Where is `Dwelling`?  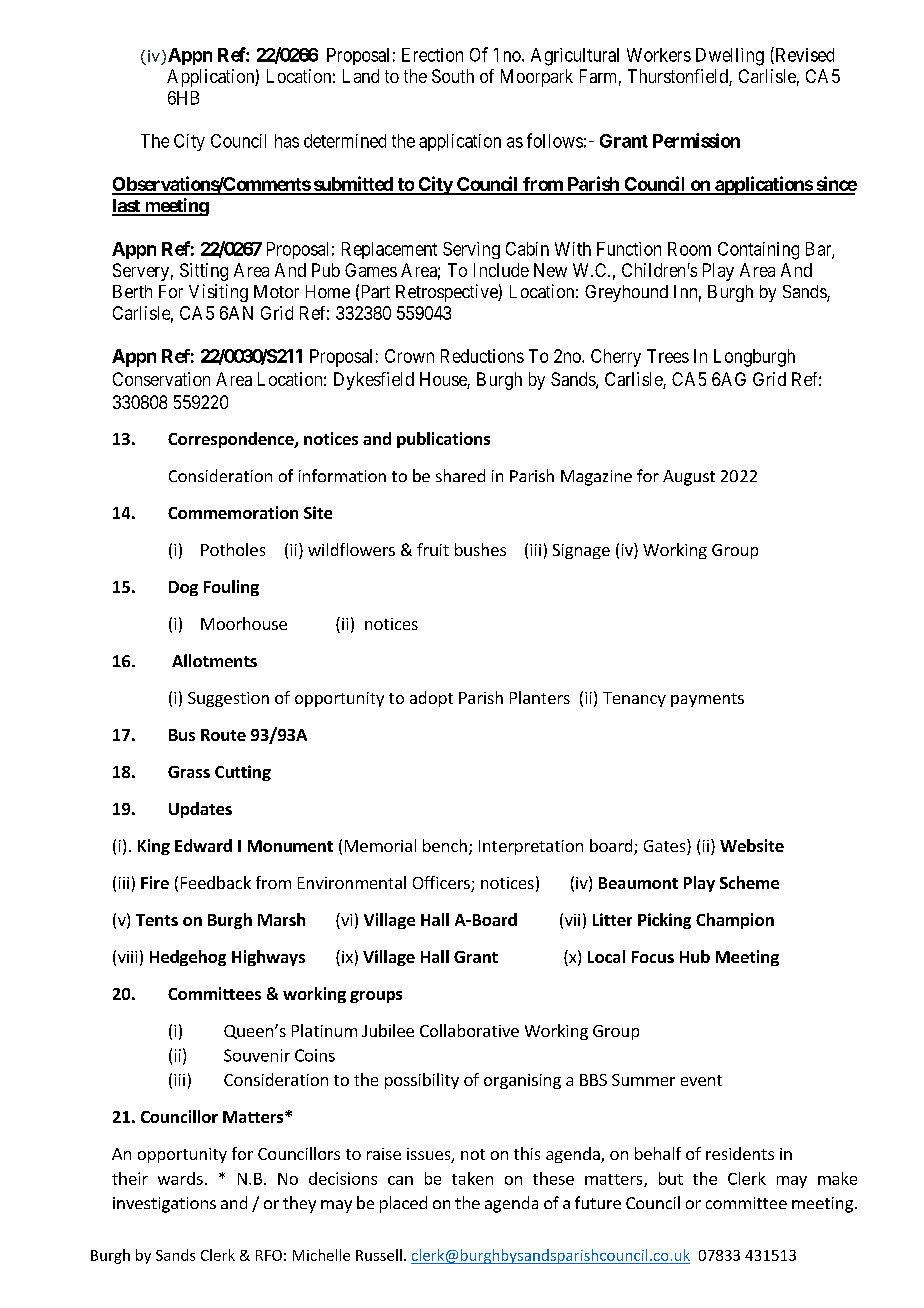
Dwelling is located at coordinates (730, 57).
